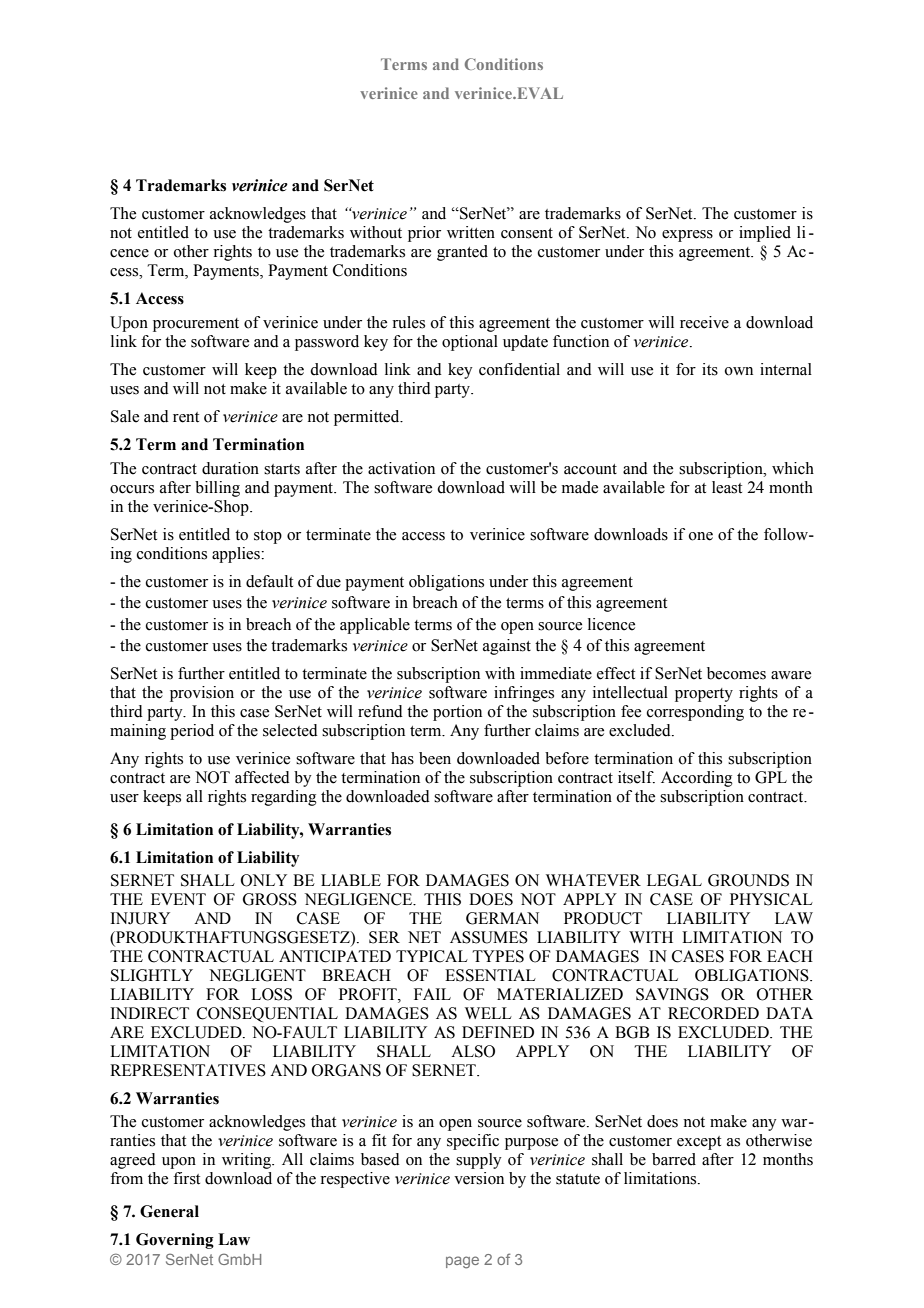 This screenshot has height=1308, width=924. What do you see at coordinates (727, 487) in the screenshot?
I see `least` at bounding box center [727, 487].
